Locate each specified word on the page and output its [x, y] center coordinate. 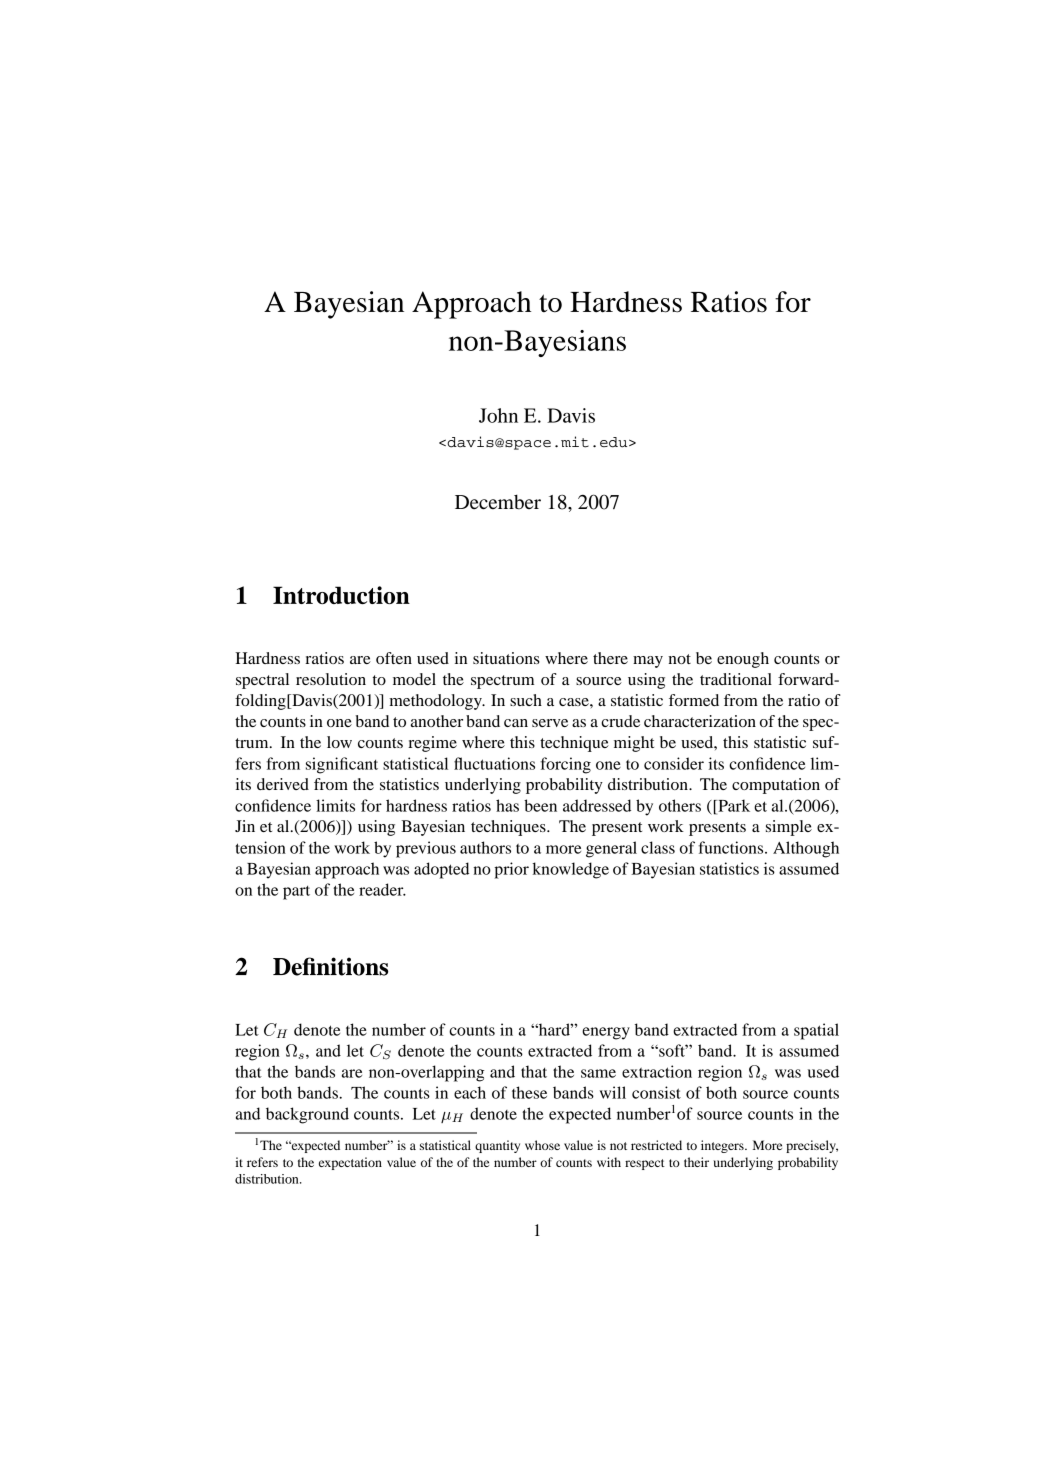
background [307, 1115]
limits [335, 805]
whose [542, 1145]
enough [743, 660]
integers [723, 1146]
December [498, 502]
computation [776, 786]
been [540, 805]
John [498, 415]
